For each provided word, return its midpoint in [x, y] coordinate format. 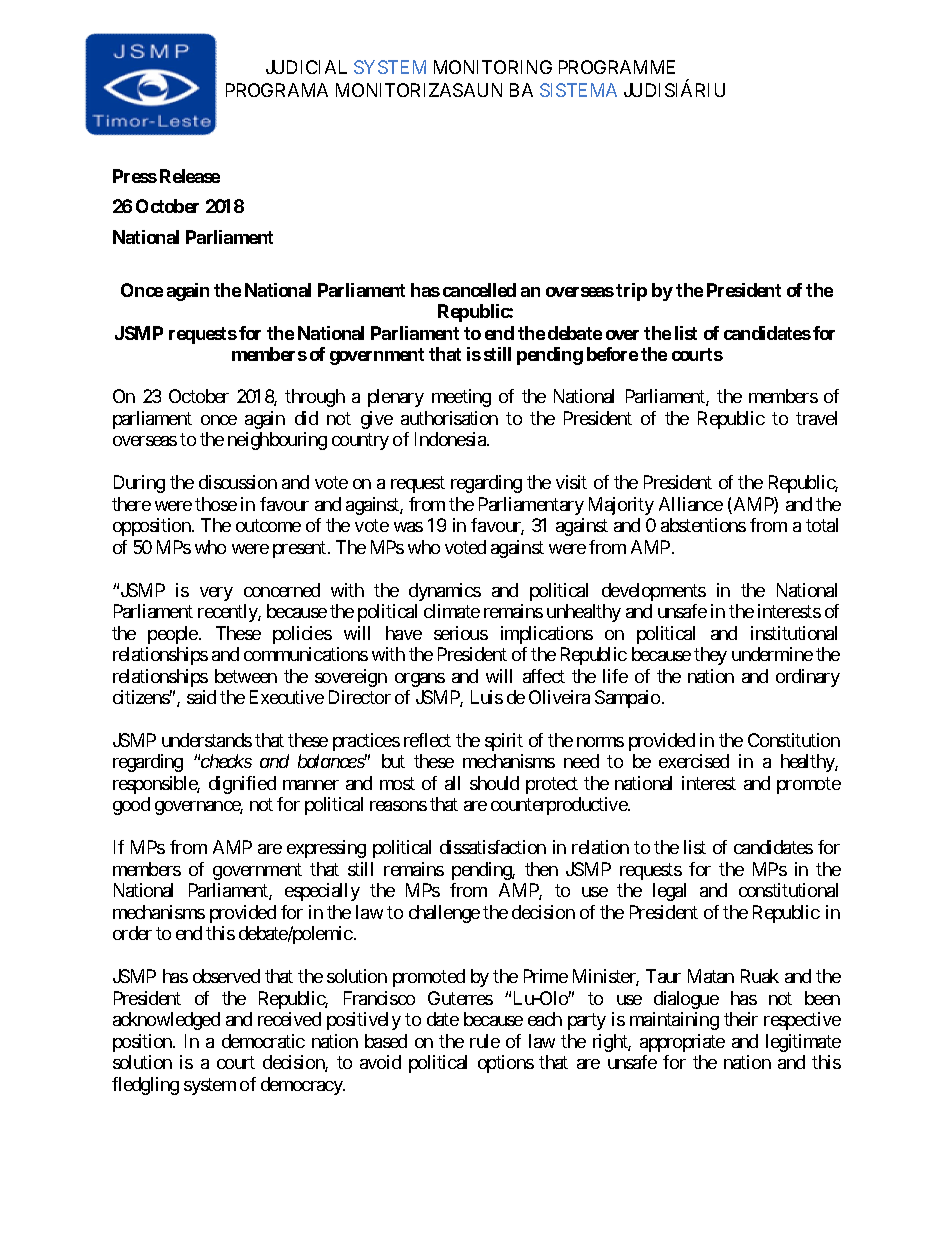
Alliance [691, 504]
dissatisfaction [493, 847]
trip [631, 292]
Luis [487, 697]
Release [190, 176]
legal [669, 892]
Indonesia [451, 439]
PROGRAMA [277, 90]
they [710, 656]
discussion [238, 482]
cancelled [479, 290]
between [246, 676]
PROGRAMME [617, 67]
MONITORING [493, 67]
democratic [263, 1041]
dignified [242, 785]
